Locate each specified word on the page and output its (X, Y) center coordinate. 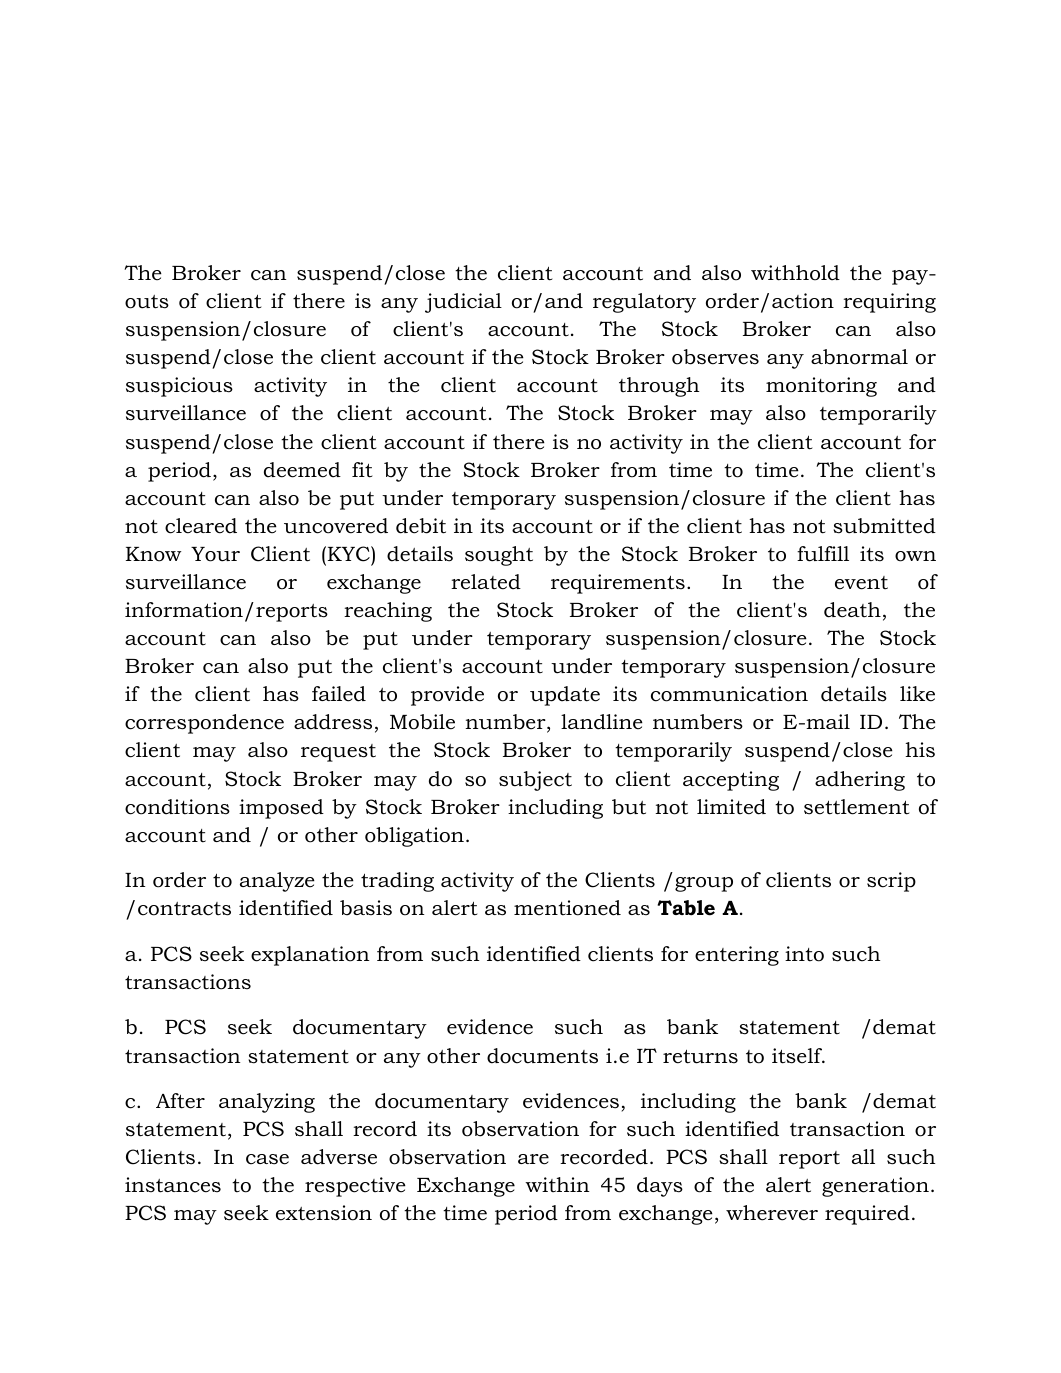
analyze (277, 882)
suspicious (179, 387)
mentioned (567, 908)
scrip (891, 882)
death (852, 610)
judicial (463, 303)
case (267, 1159)
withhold (795, 273)
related (486, 582)
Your (215, 554)
